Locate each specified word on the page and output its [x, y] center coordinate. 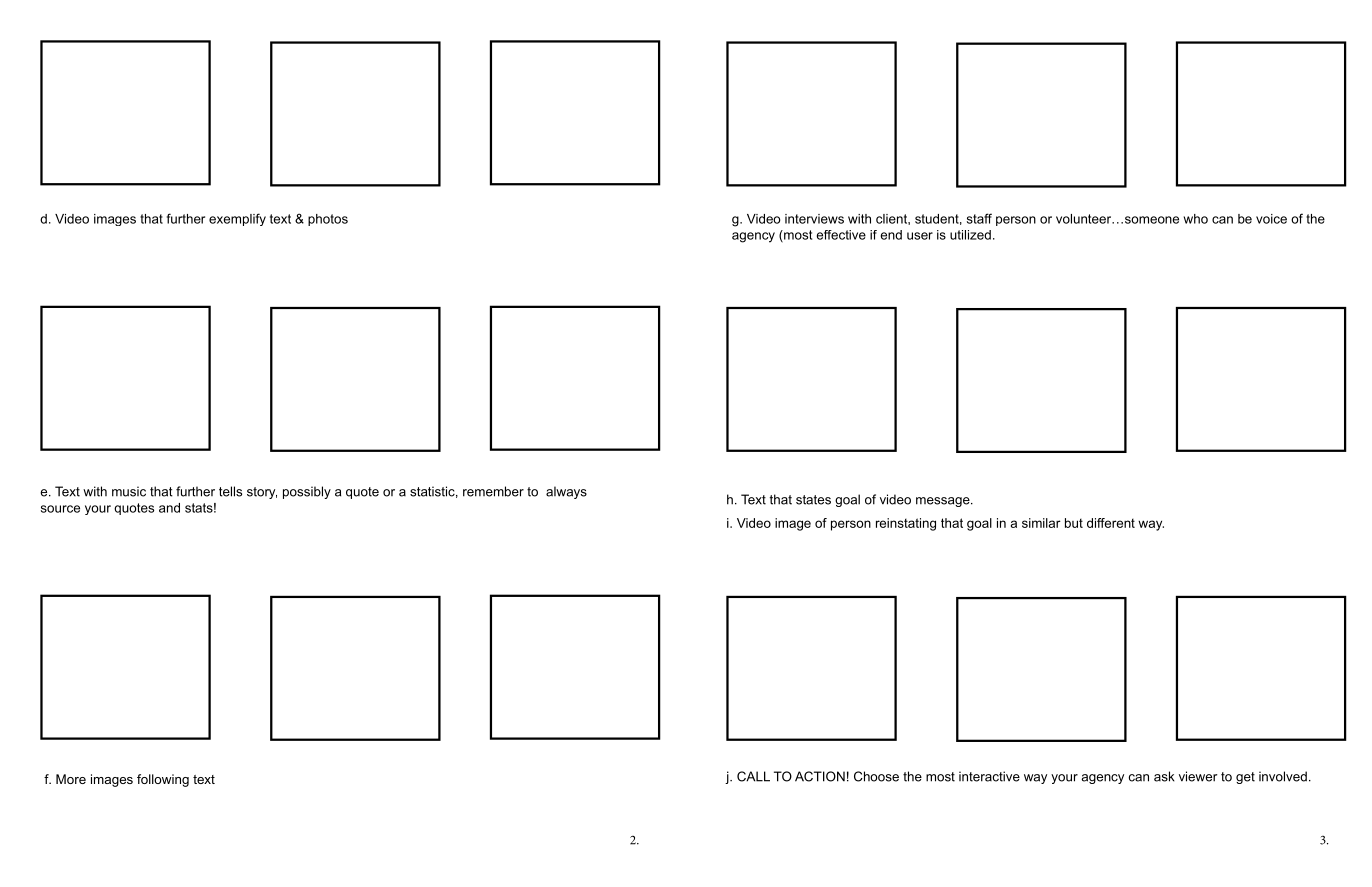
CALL [753, 776]
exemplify [237, 219]
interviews [814, 219]
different [1111, 523]
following [163, 780]
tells [230, 491]
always [566, 492]
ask [1164, 776]
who [1196, 219]
